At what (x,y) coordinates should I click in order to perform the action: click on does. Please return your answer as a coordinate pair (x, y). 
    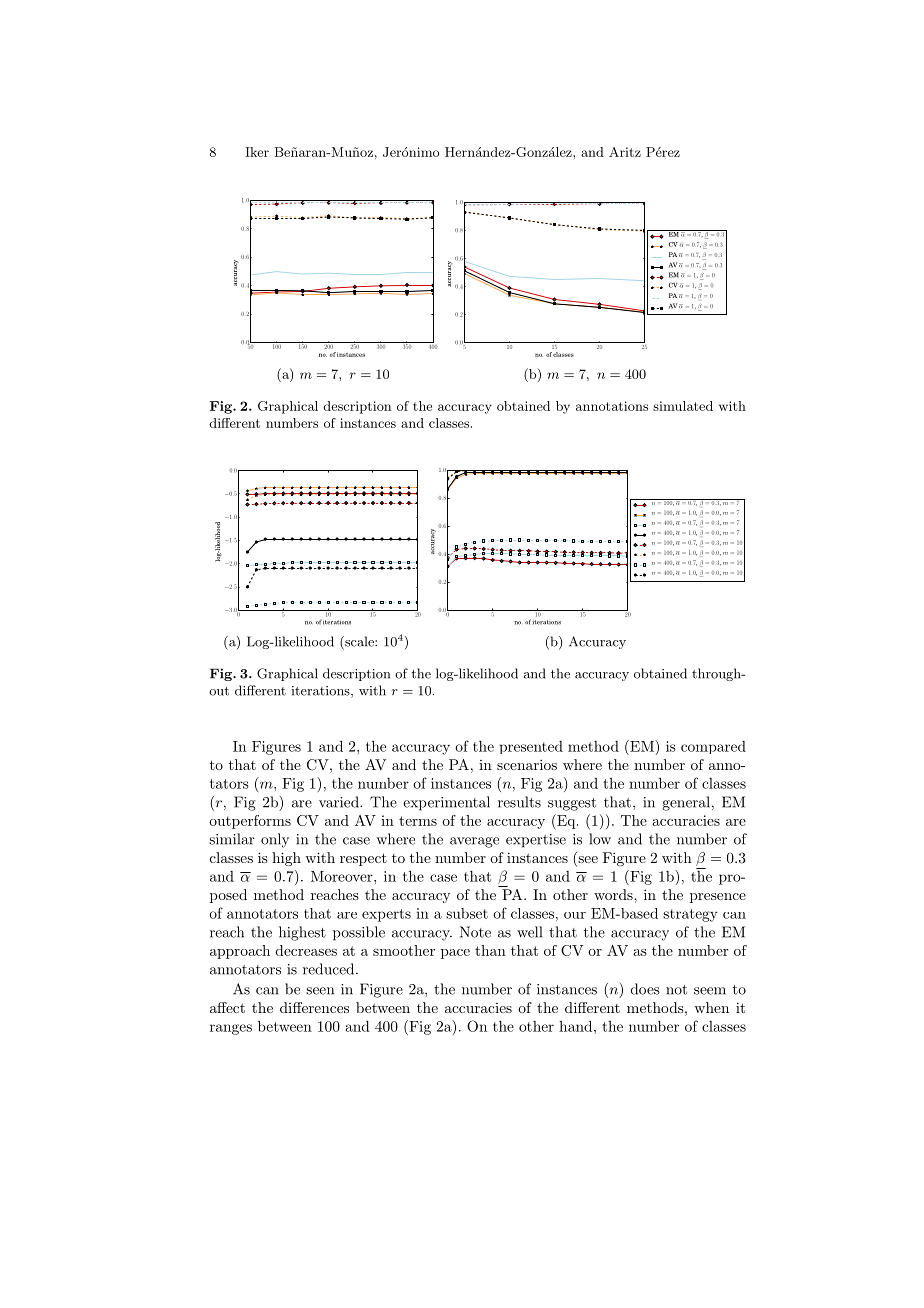
    Looking at the image, I should click on (645, 989).
